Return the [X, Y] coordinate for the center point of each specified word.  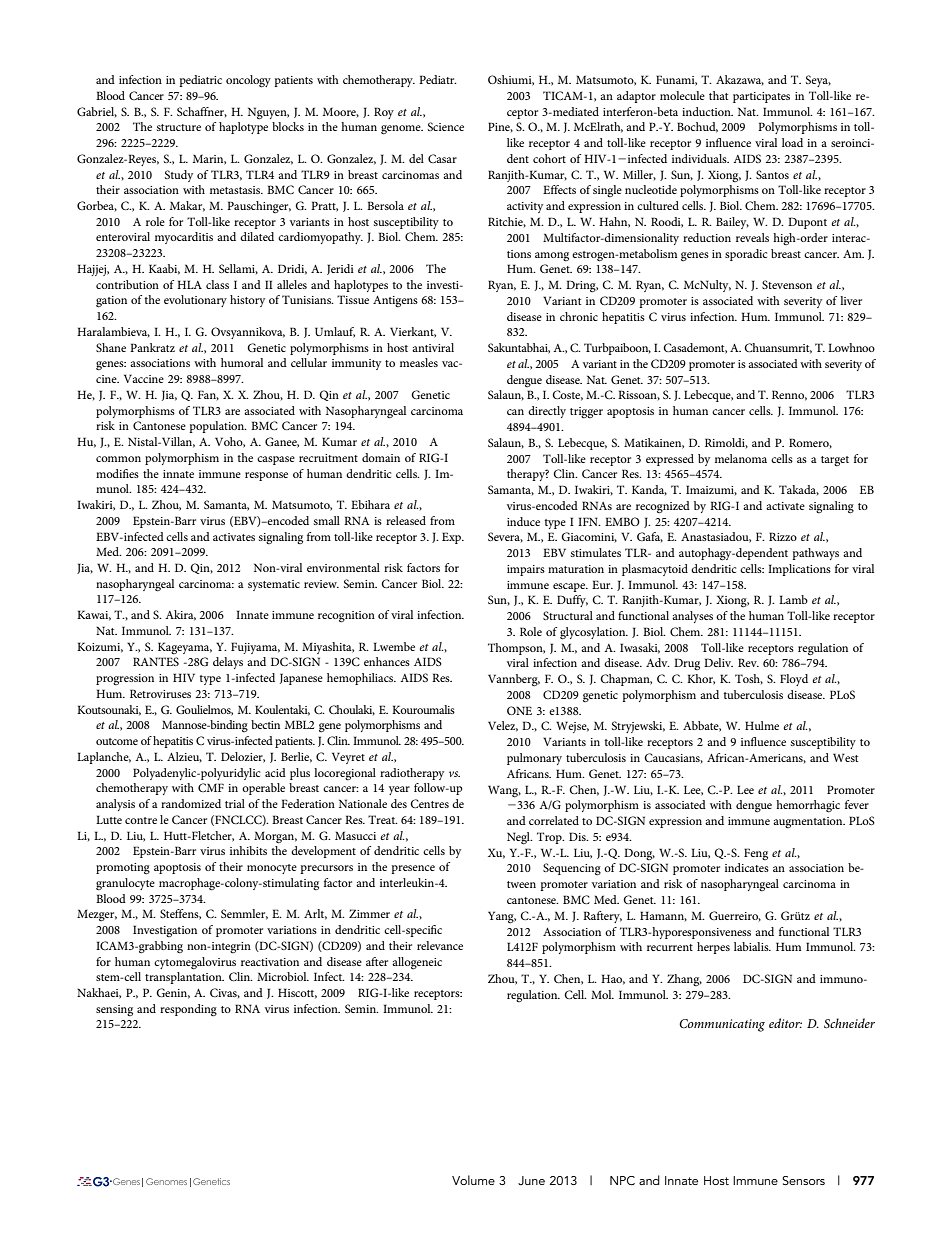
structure [179, 127]
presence [413, 869]
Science [446, 126]
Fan [208, 395]
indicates [747, 867]
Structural [568, 615]
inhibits [248, 850]
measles [419, 362]
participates [761, 97]
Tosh [749, 679]
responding [188, 1010]
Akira [180, 615]
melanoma [741, 458]
